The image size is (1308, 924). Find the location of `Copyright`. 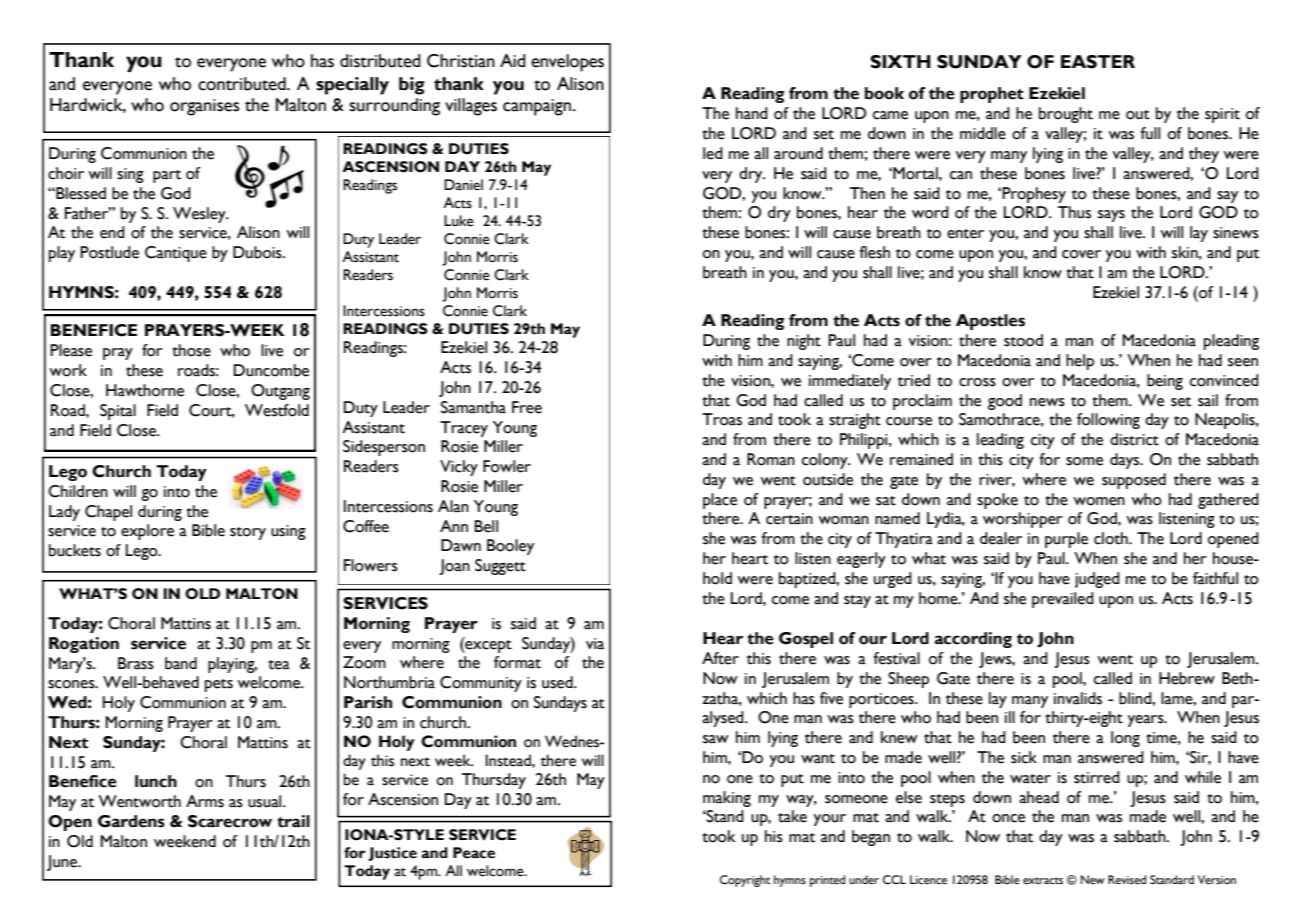

Copyright is located at coordinates (745, 881).
